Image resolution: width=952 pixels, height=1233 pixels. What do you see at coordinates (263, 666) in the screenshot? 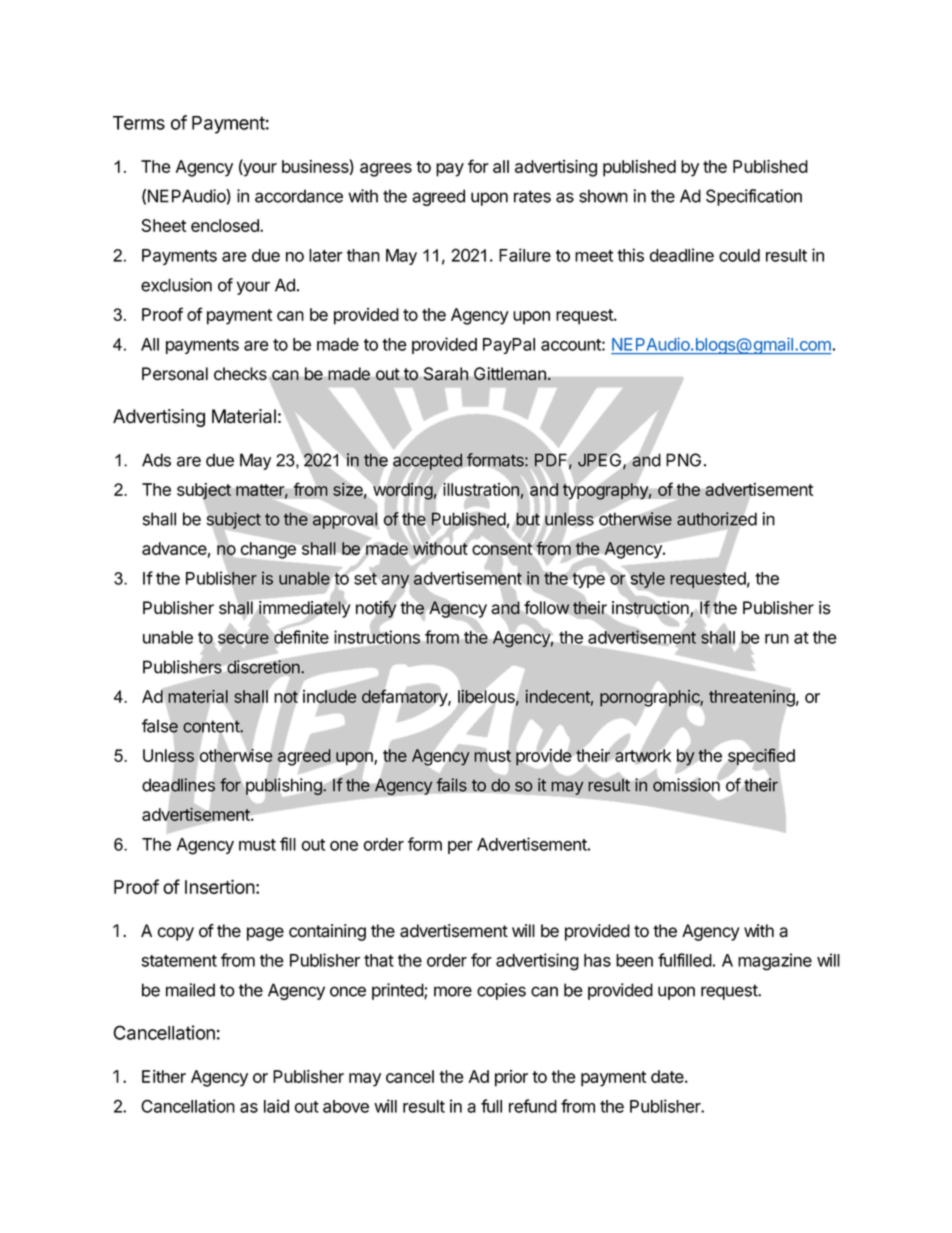
I see `discretion` at bounding box center [263, 666].
